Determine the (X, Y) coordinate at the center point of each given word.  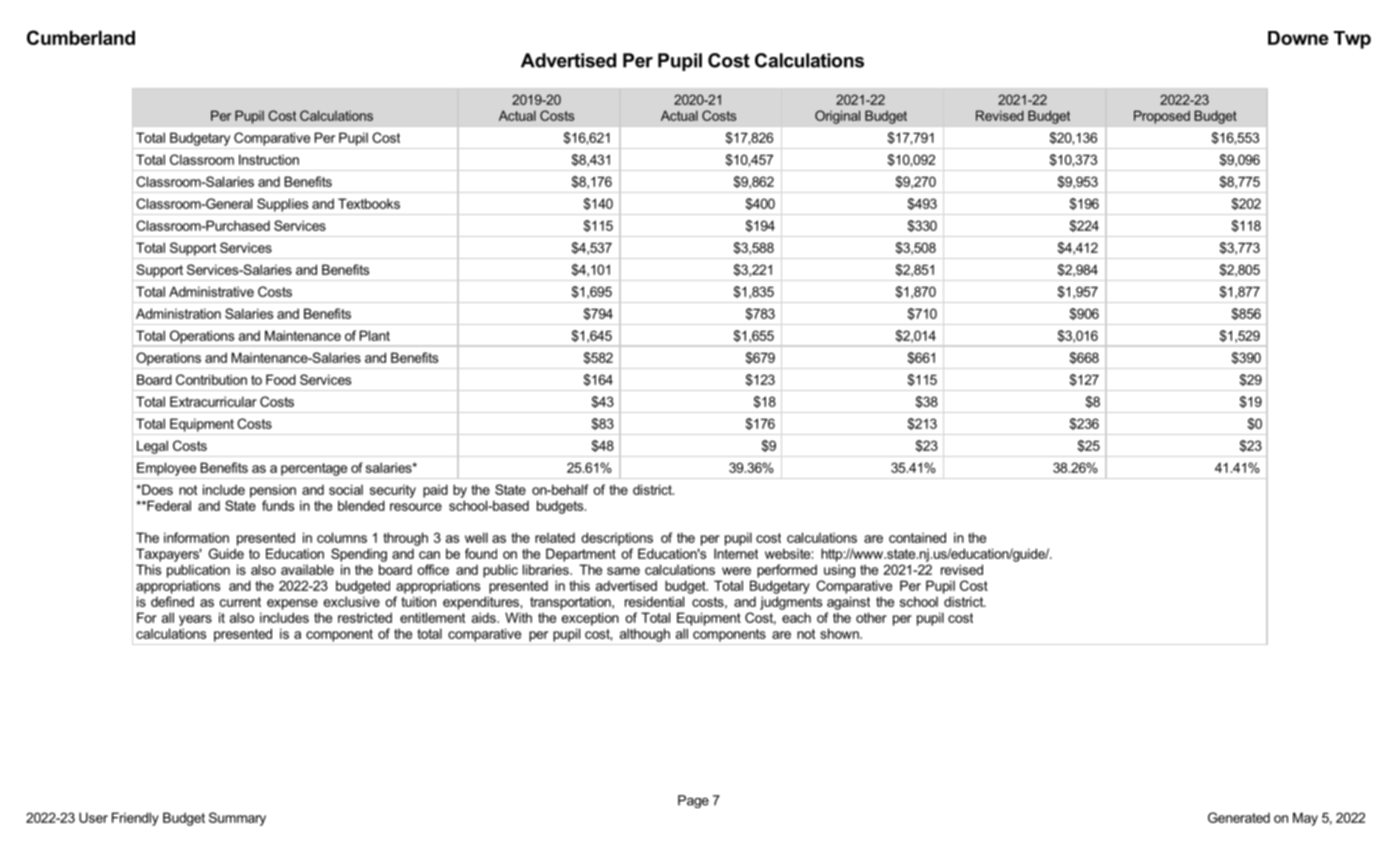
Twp (1352, 40)
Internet (736, 553)
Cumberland (81, 37)
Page (693, 801)
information (196, 537)
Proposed (1162, 117)
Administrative (211, 291)
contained (917, 537)
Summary (237, 819)
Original (837, 117)
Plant (375, 335)
